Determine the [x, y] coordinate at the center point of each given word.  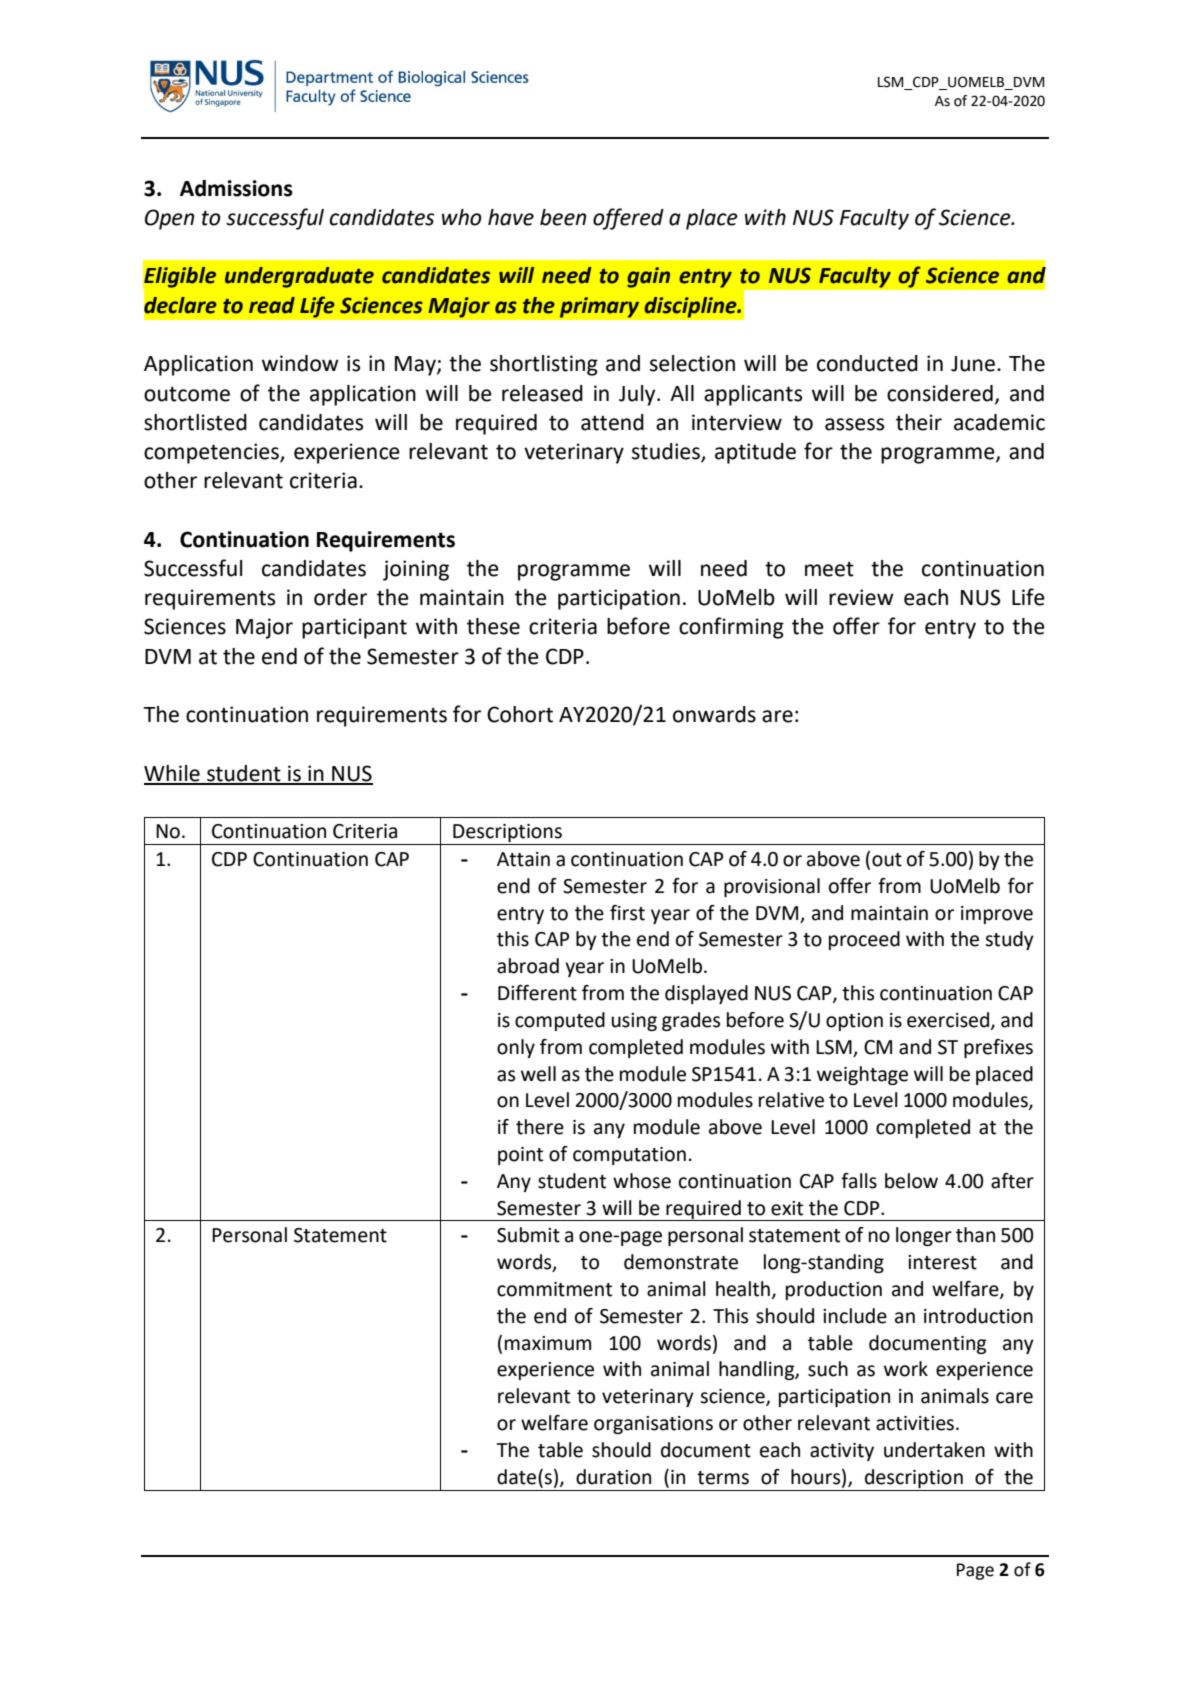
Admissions [236, 188]
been [563, 217]
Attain [523, 859]
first [627, 913]
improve [997, 915]
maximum [548, 1343]
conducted [867, 363]
